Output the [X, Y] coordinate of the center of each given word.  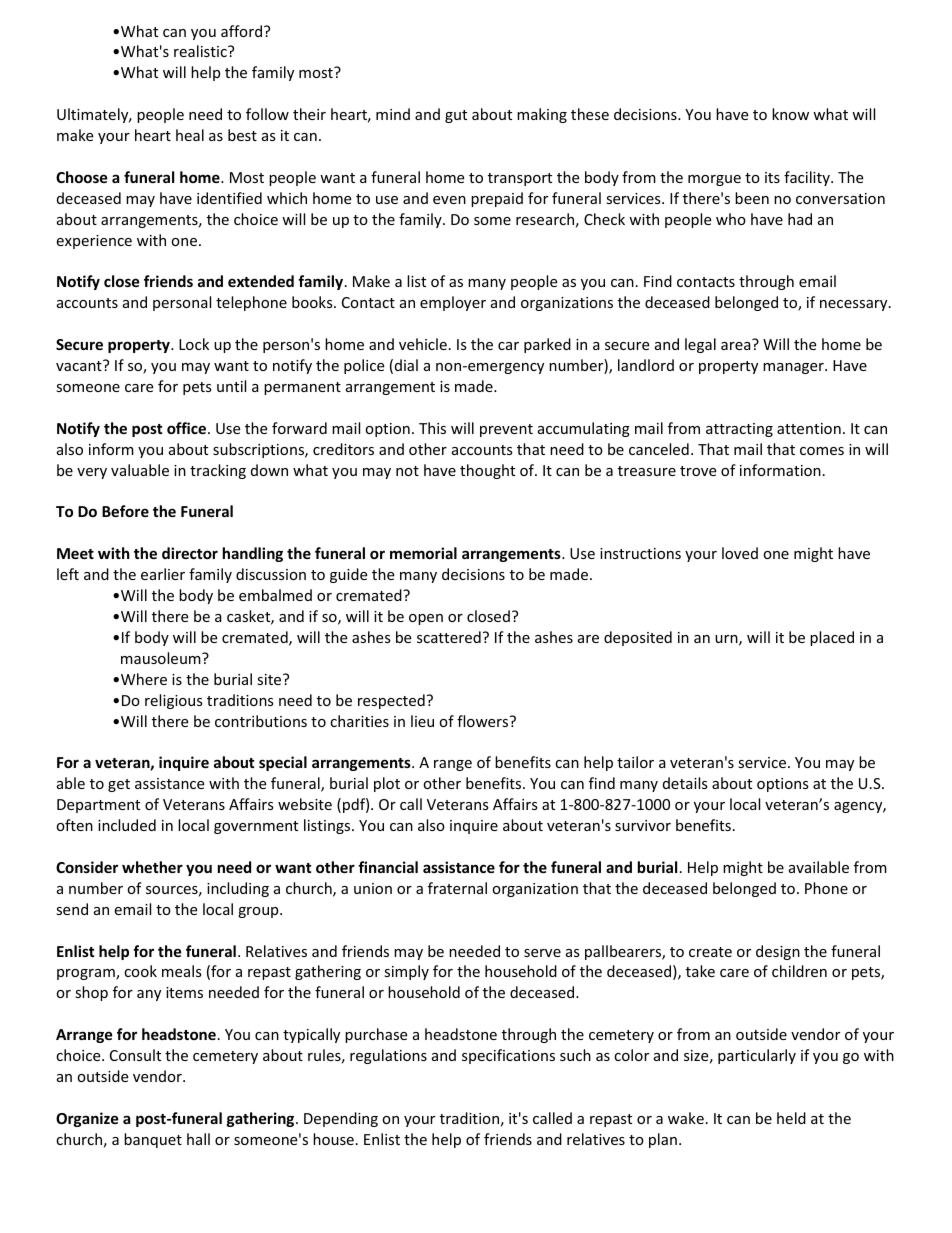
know [790, 114]
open [426, 619]
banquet [153, 1140]
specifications [508, 1056]
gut [456, 116]
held [791, 1118]
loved [740, 553]
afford [241, 31]
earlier [163, 574]
